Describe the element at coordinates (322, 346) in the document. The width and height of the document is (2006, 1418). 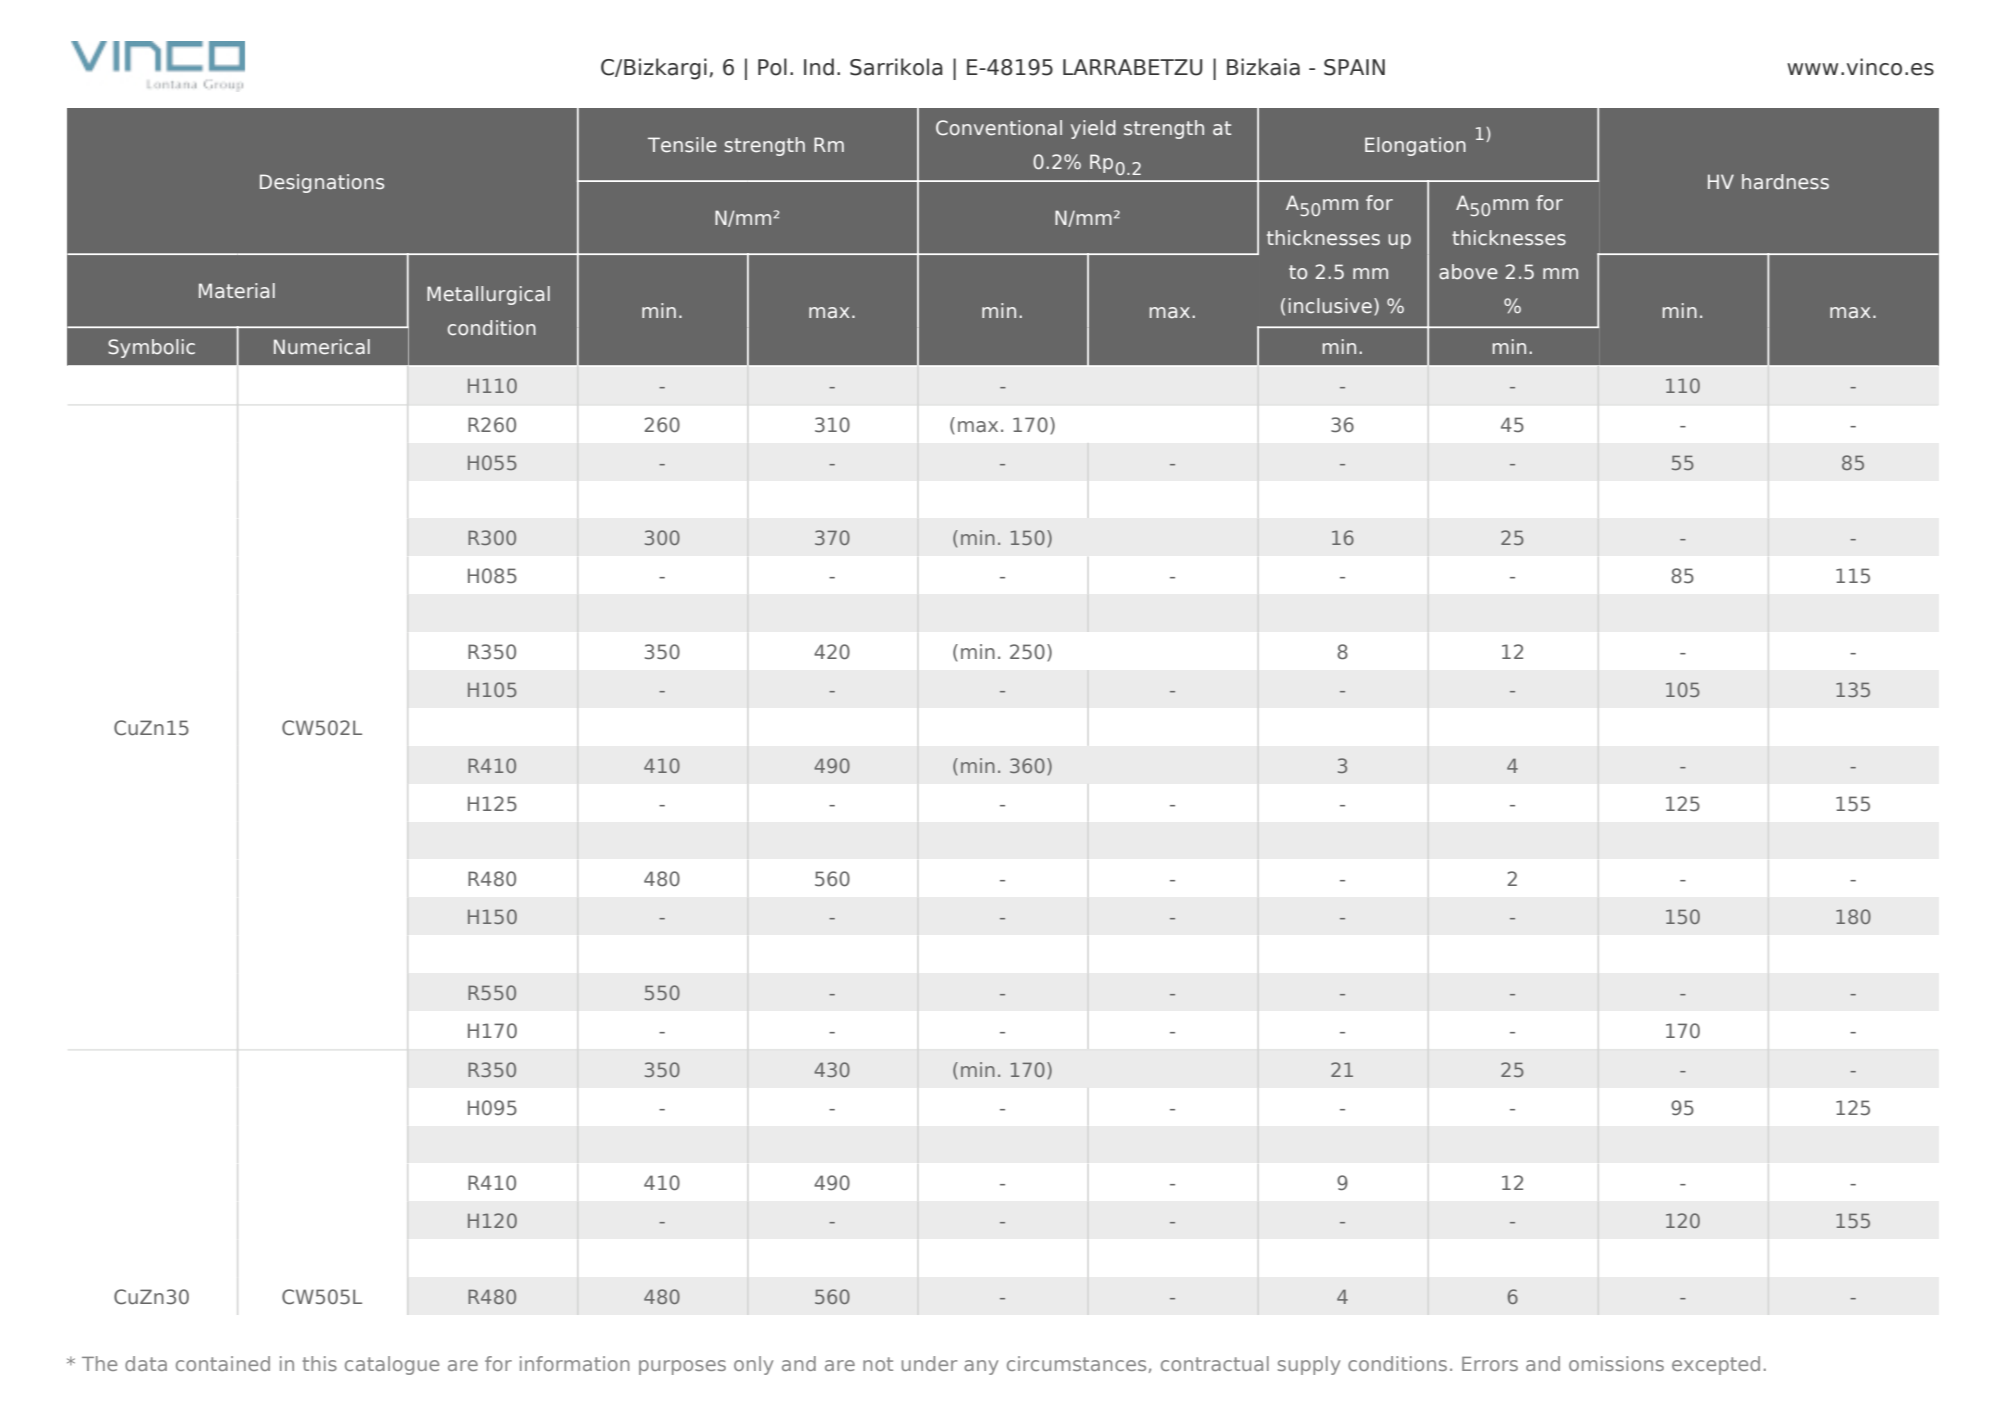
I see `Numerical` at that location.
